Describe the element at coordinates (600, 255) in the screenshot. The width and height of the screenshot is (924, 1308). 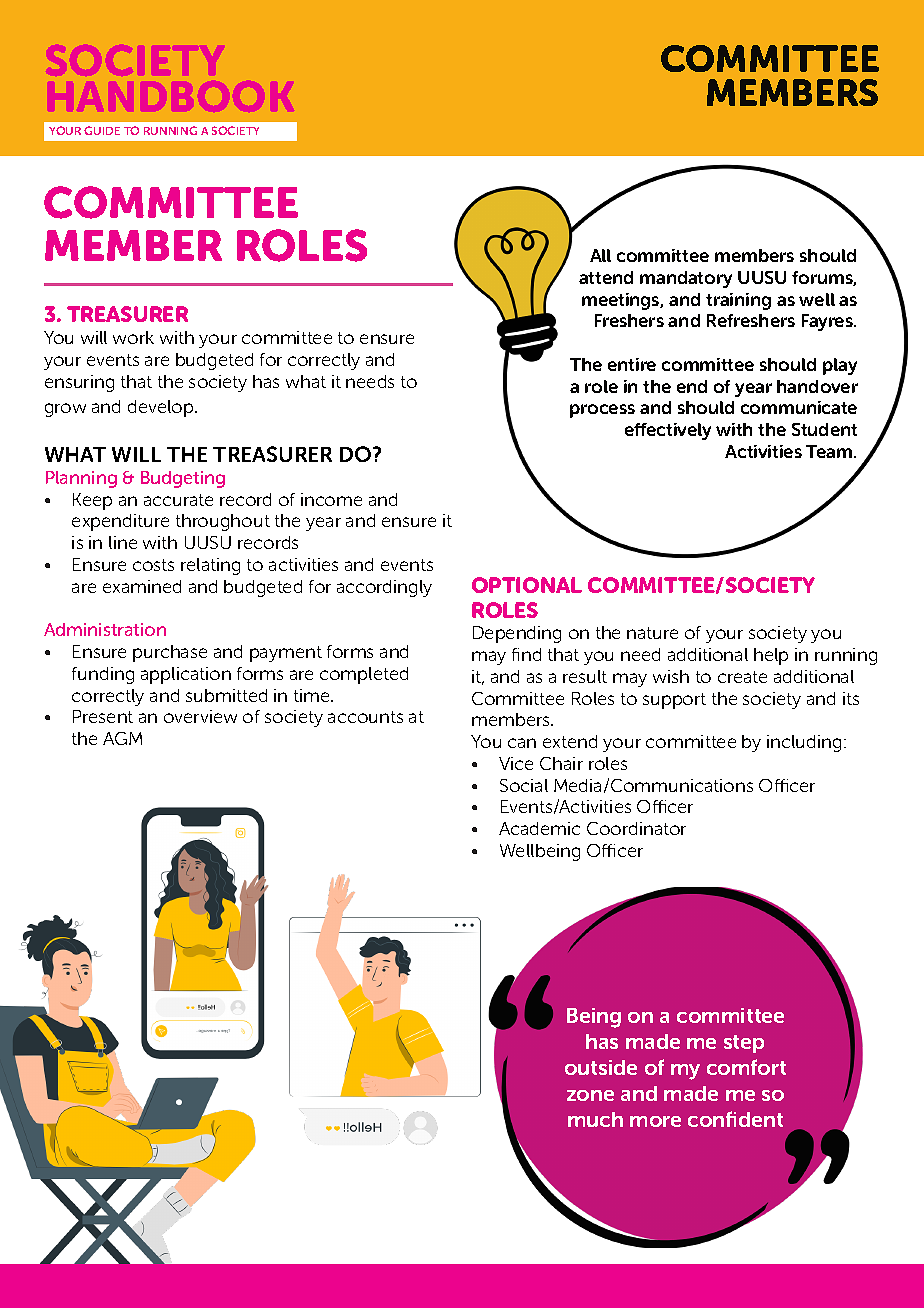
I see `All` at that location.
